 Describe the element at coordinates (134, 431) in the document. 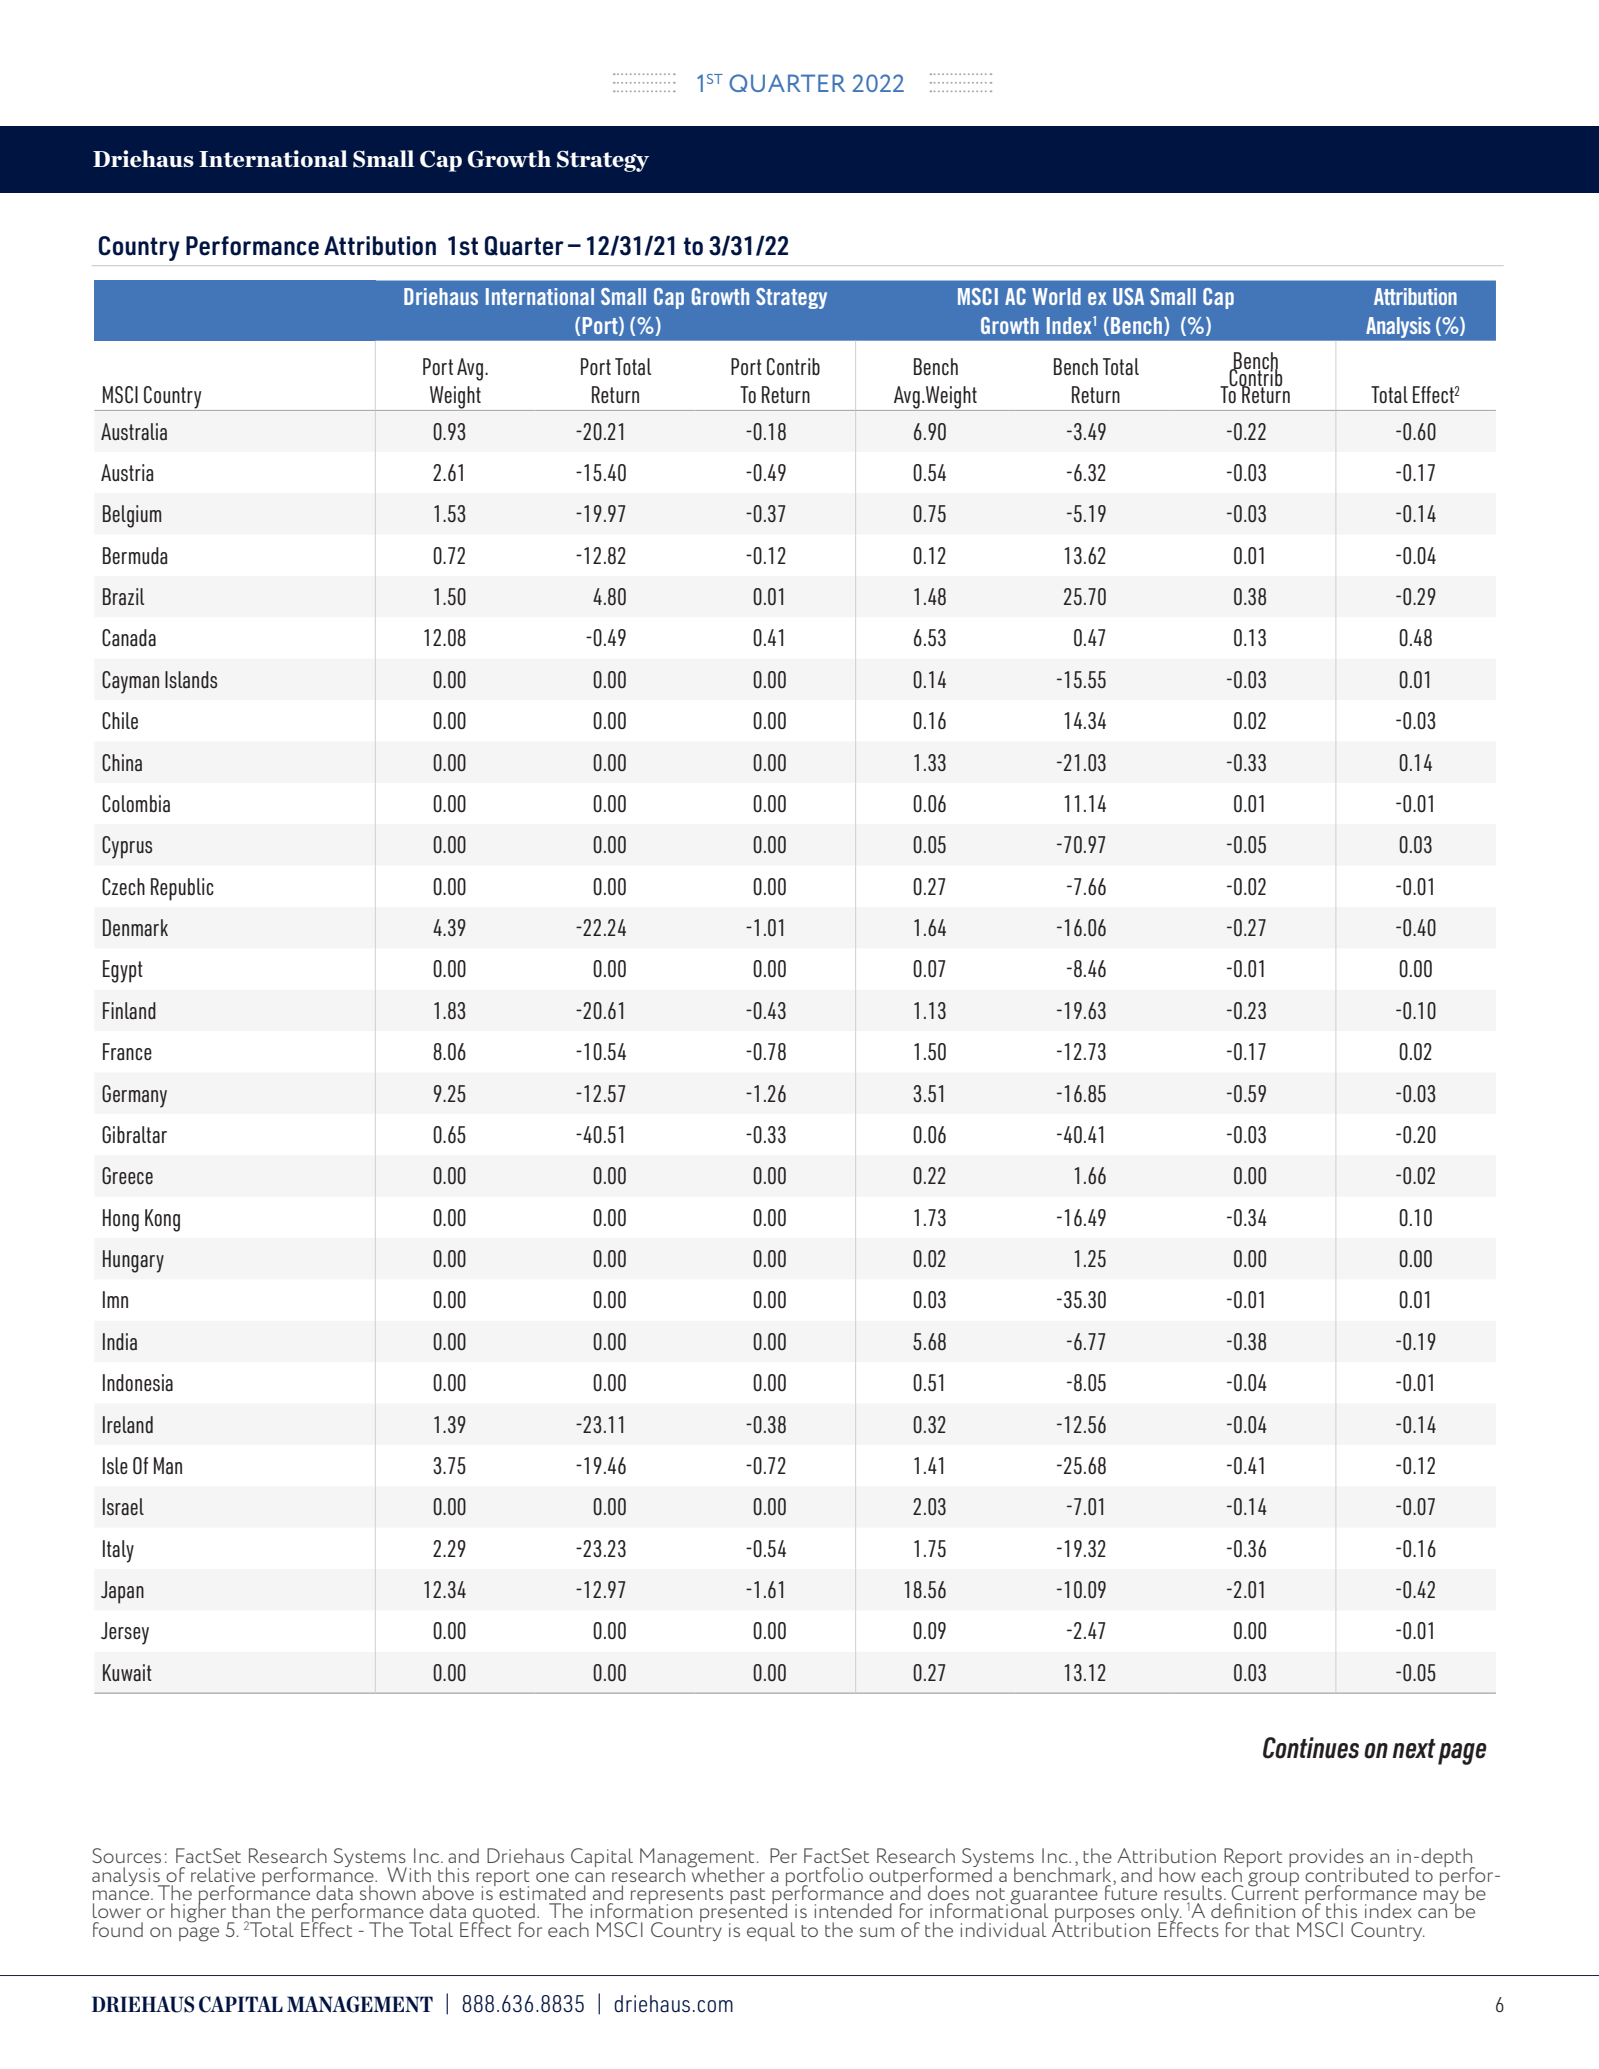

I see `Australia` at that location.
